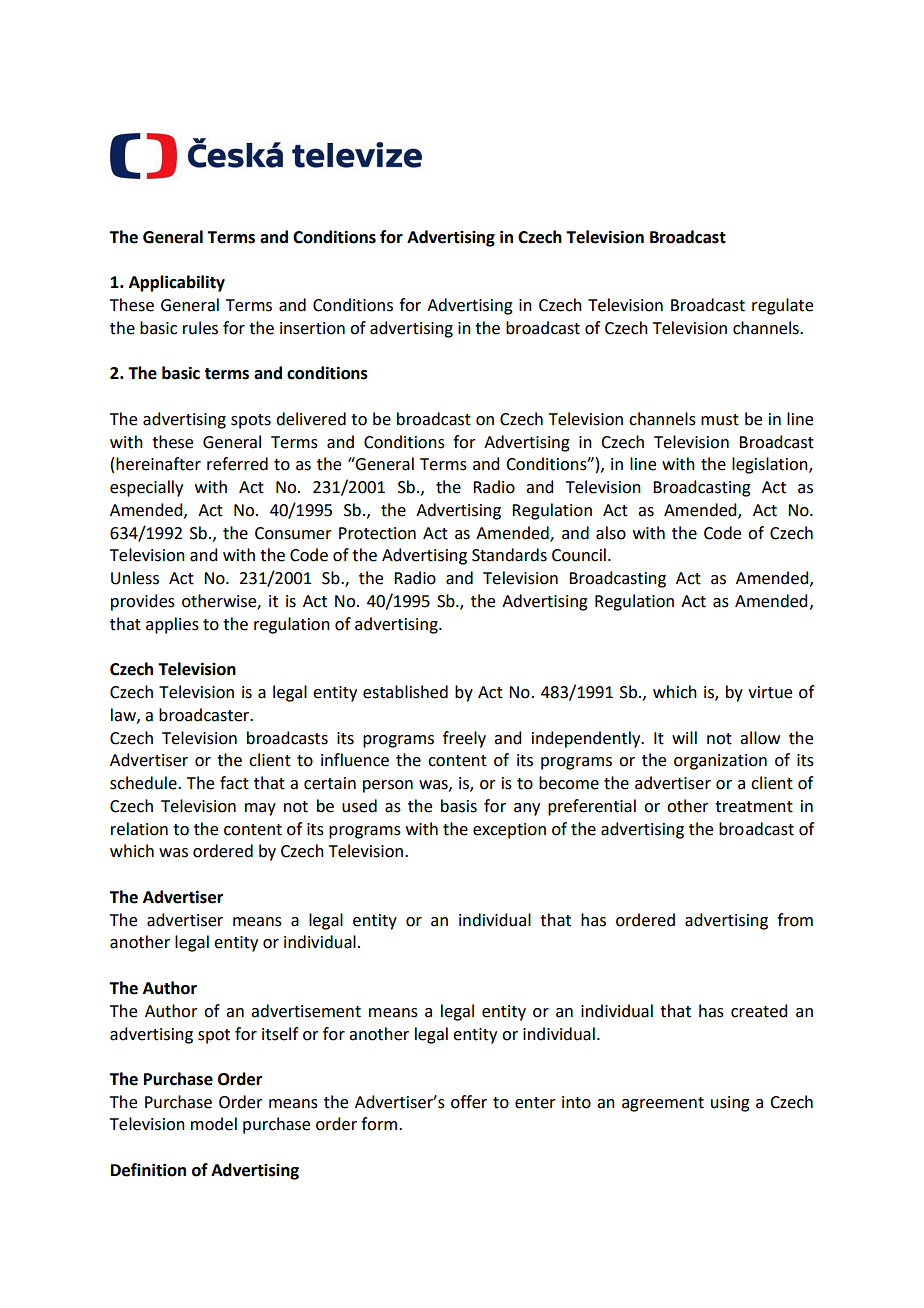 The image size is (924, 1308). What do you see at coordinates (124, 715) in the screenshot?
I see `law` at bounding box center [124, 715].
